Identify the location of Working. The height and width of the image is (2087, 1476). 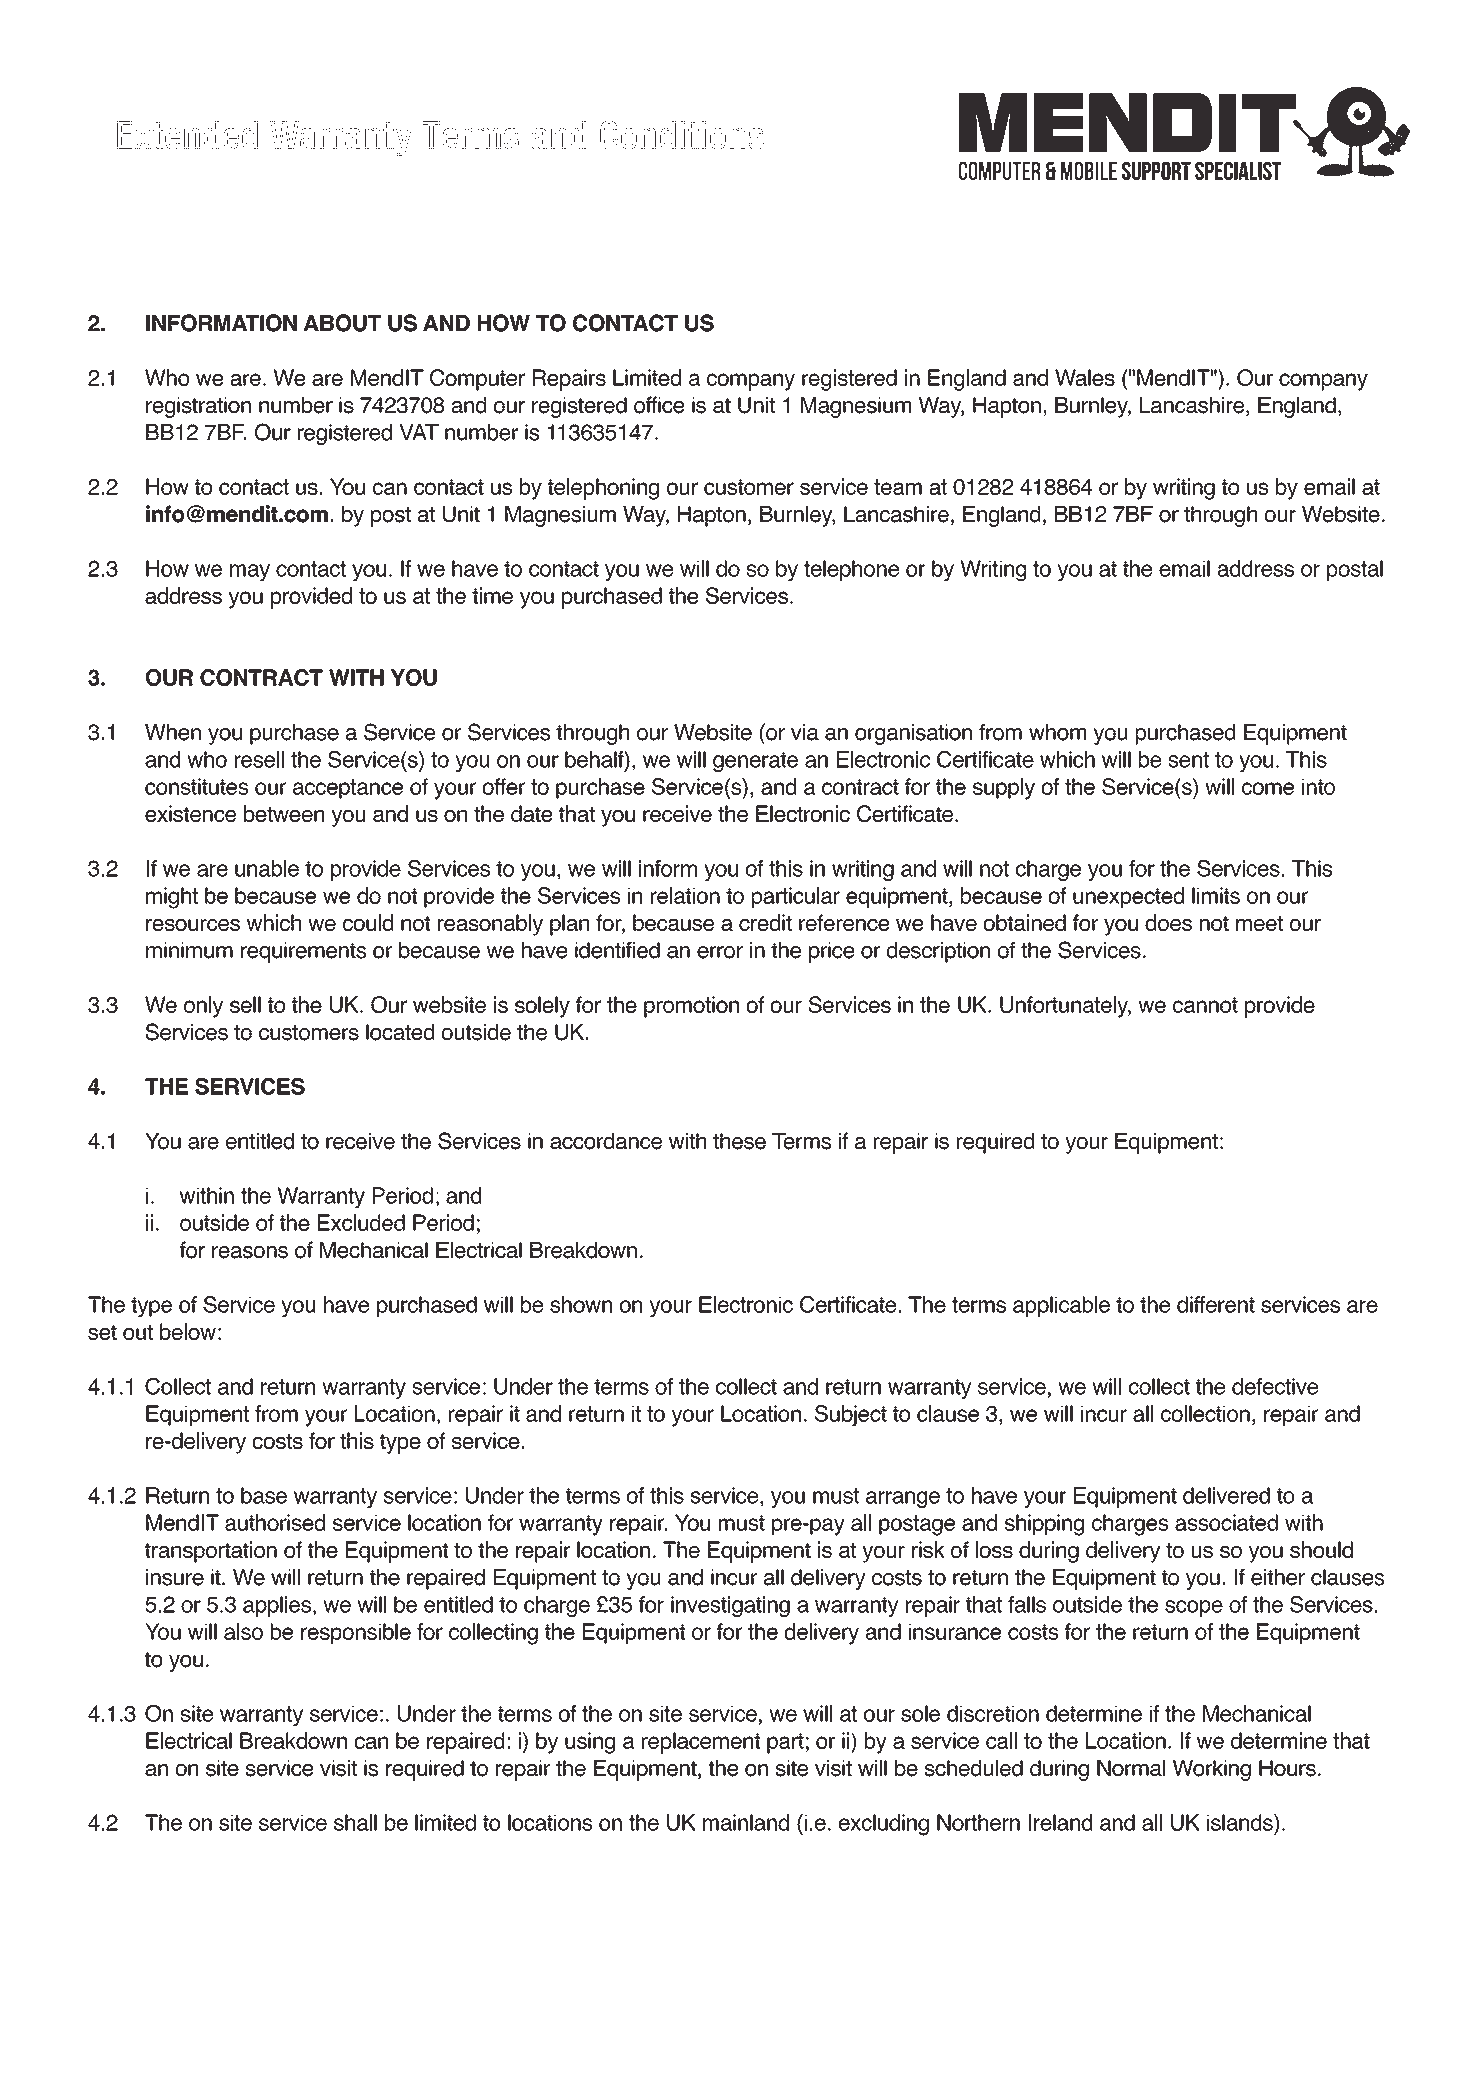
(1212, 1770).
